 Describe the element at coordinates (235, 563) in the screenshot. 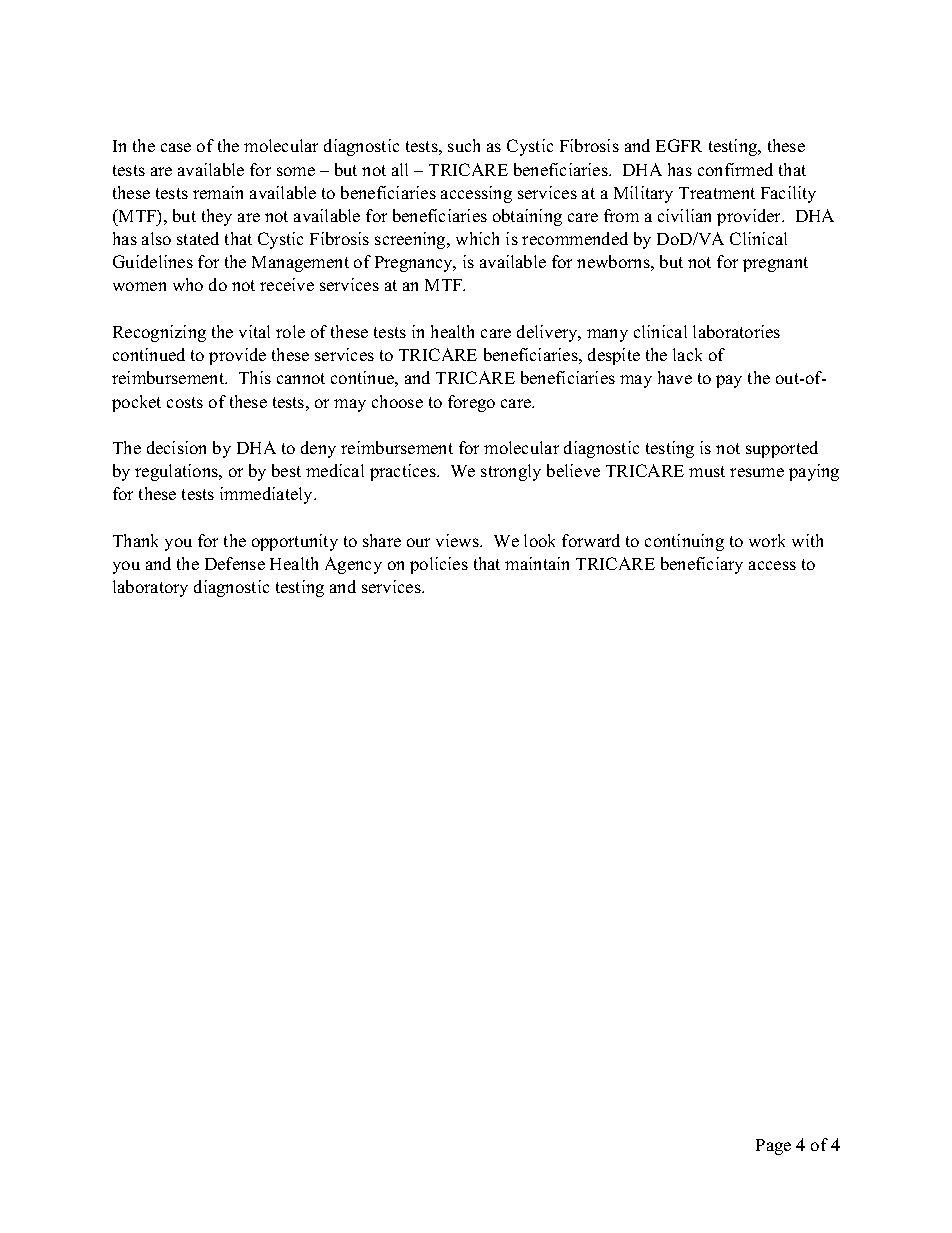

I see `Defense` at that location.
